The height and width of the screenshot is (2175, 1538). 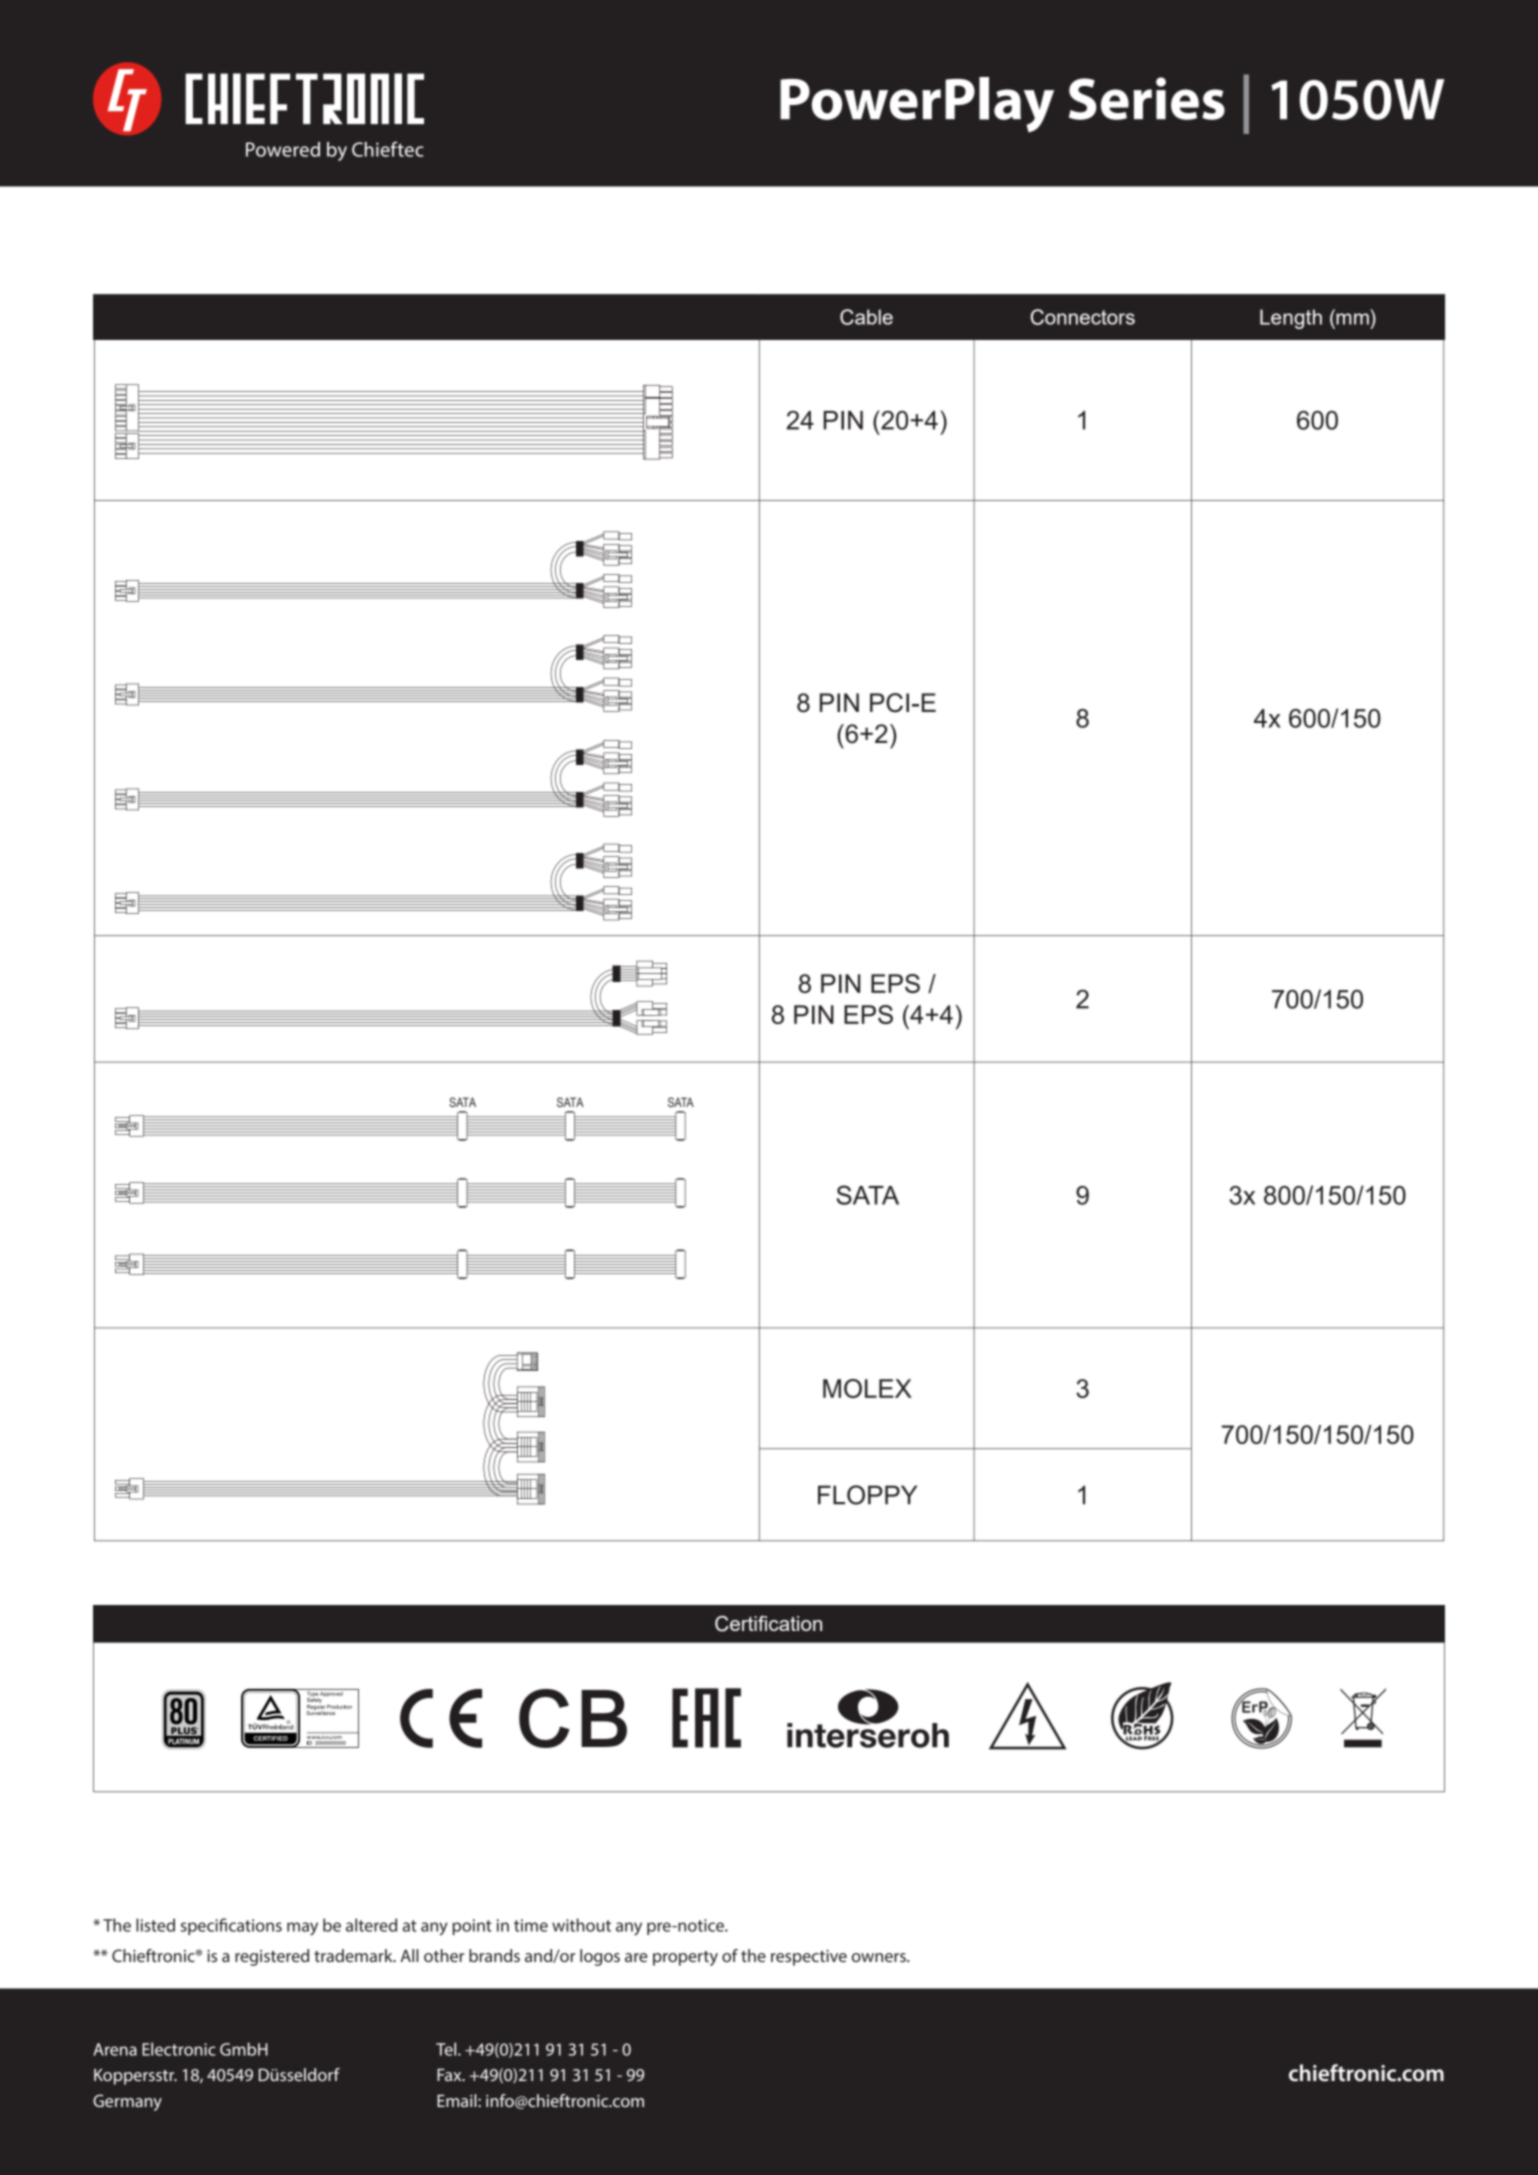 I want to click on FLOPPY, so click(x=867, y=1495).
